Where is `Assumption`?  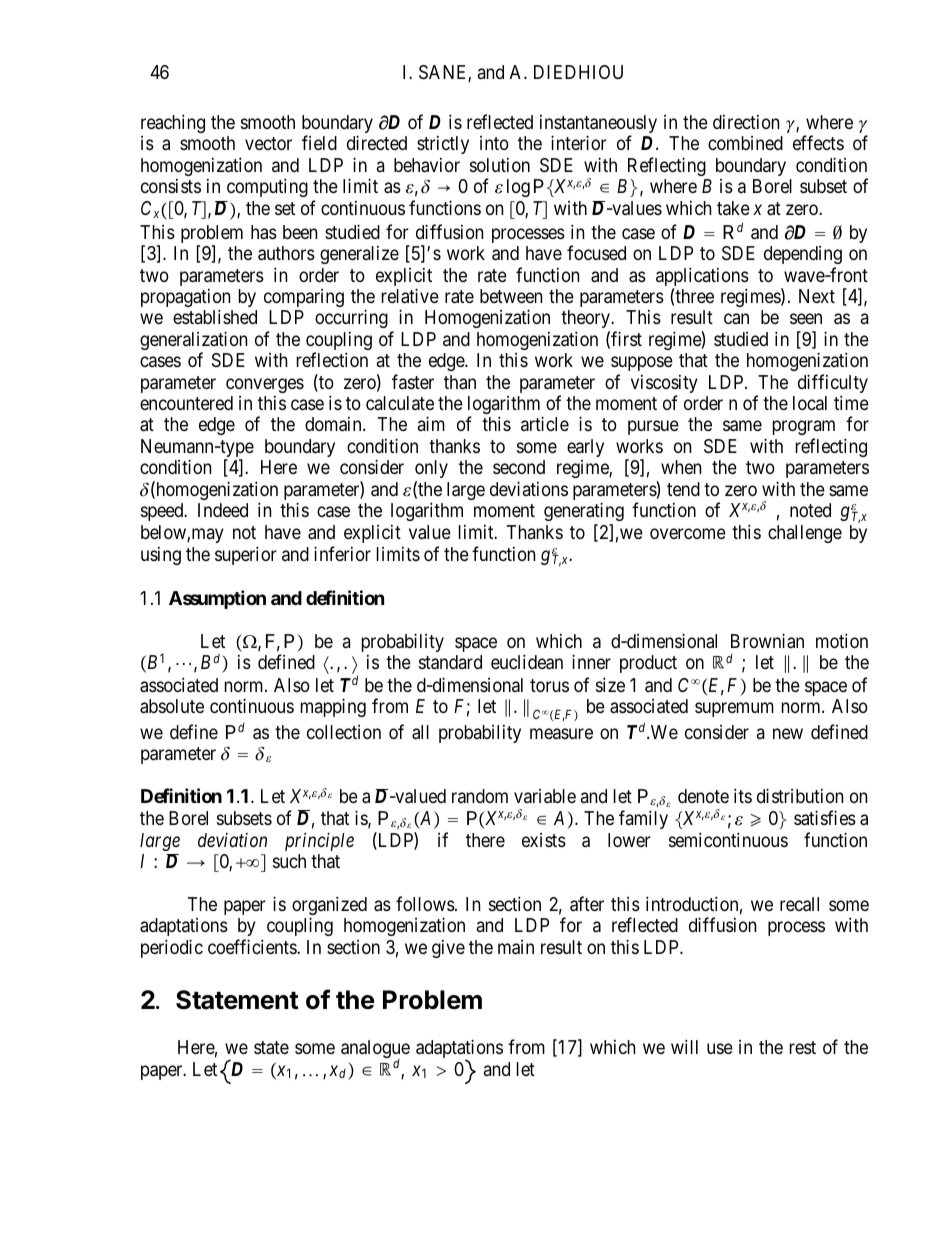 Assumption is located at coordinates (217, 599).
